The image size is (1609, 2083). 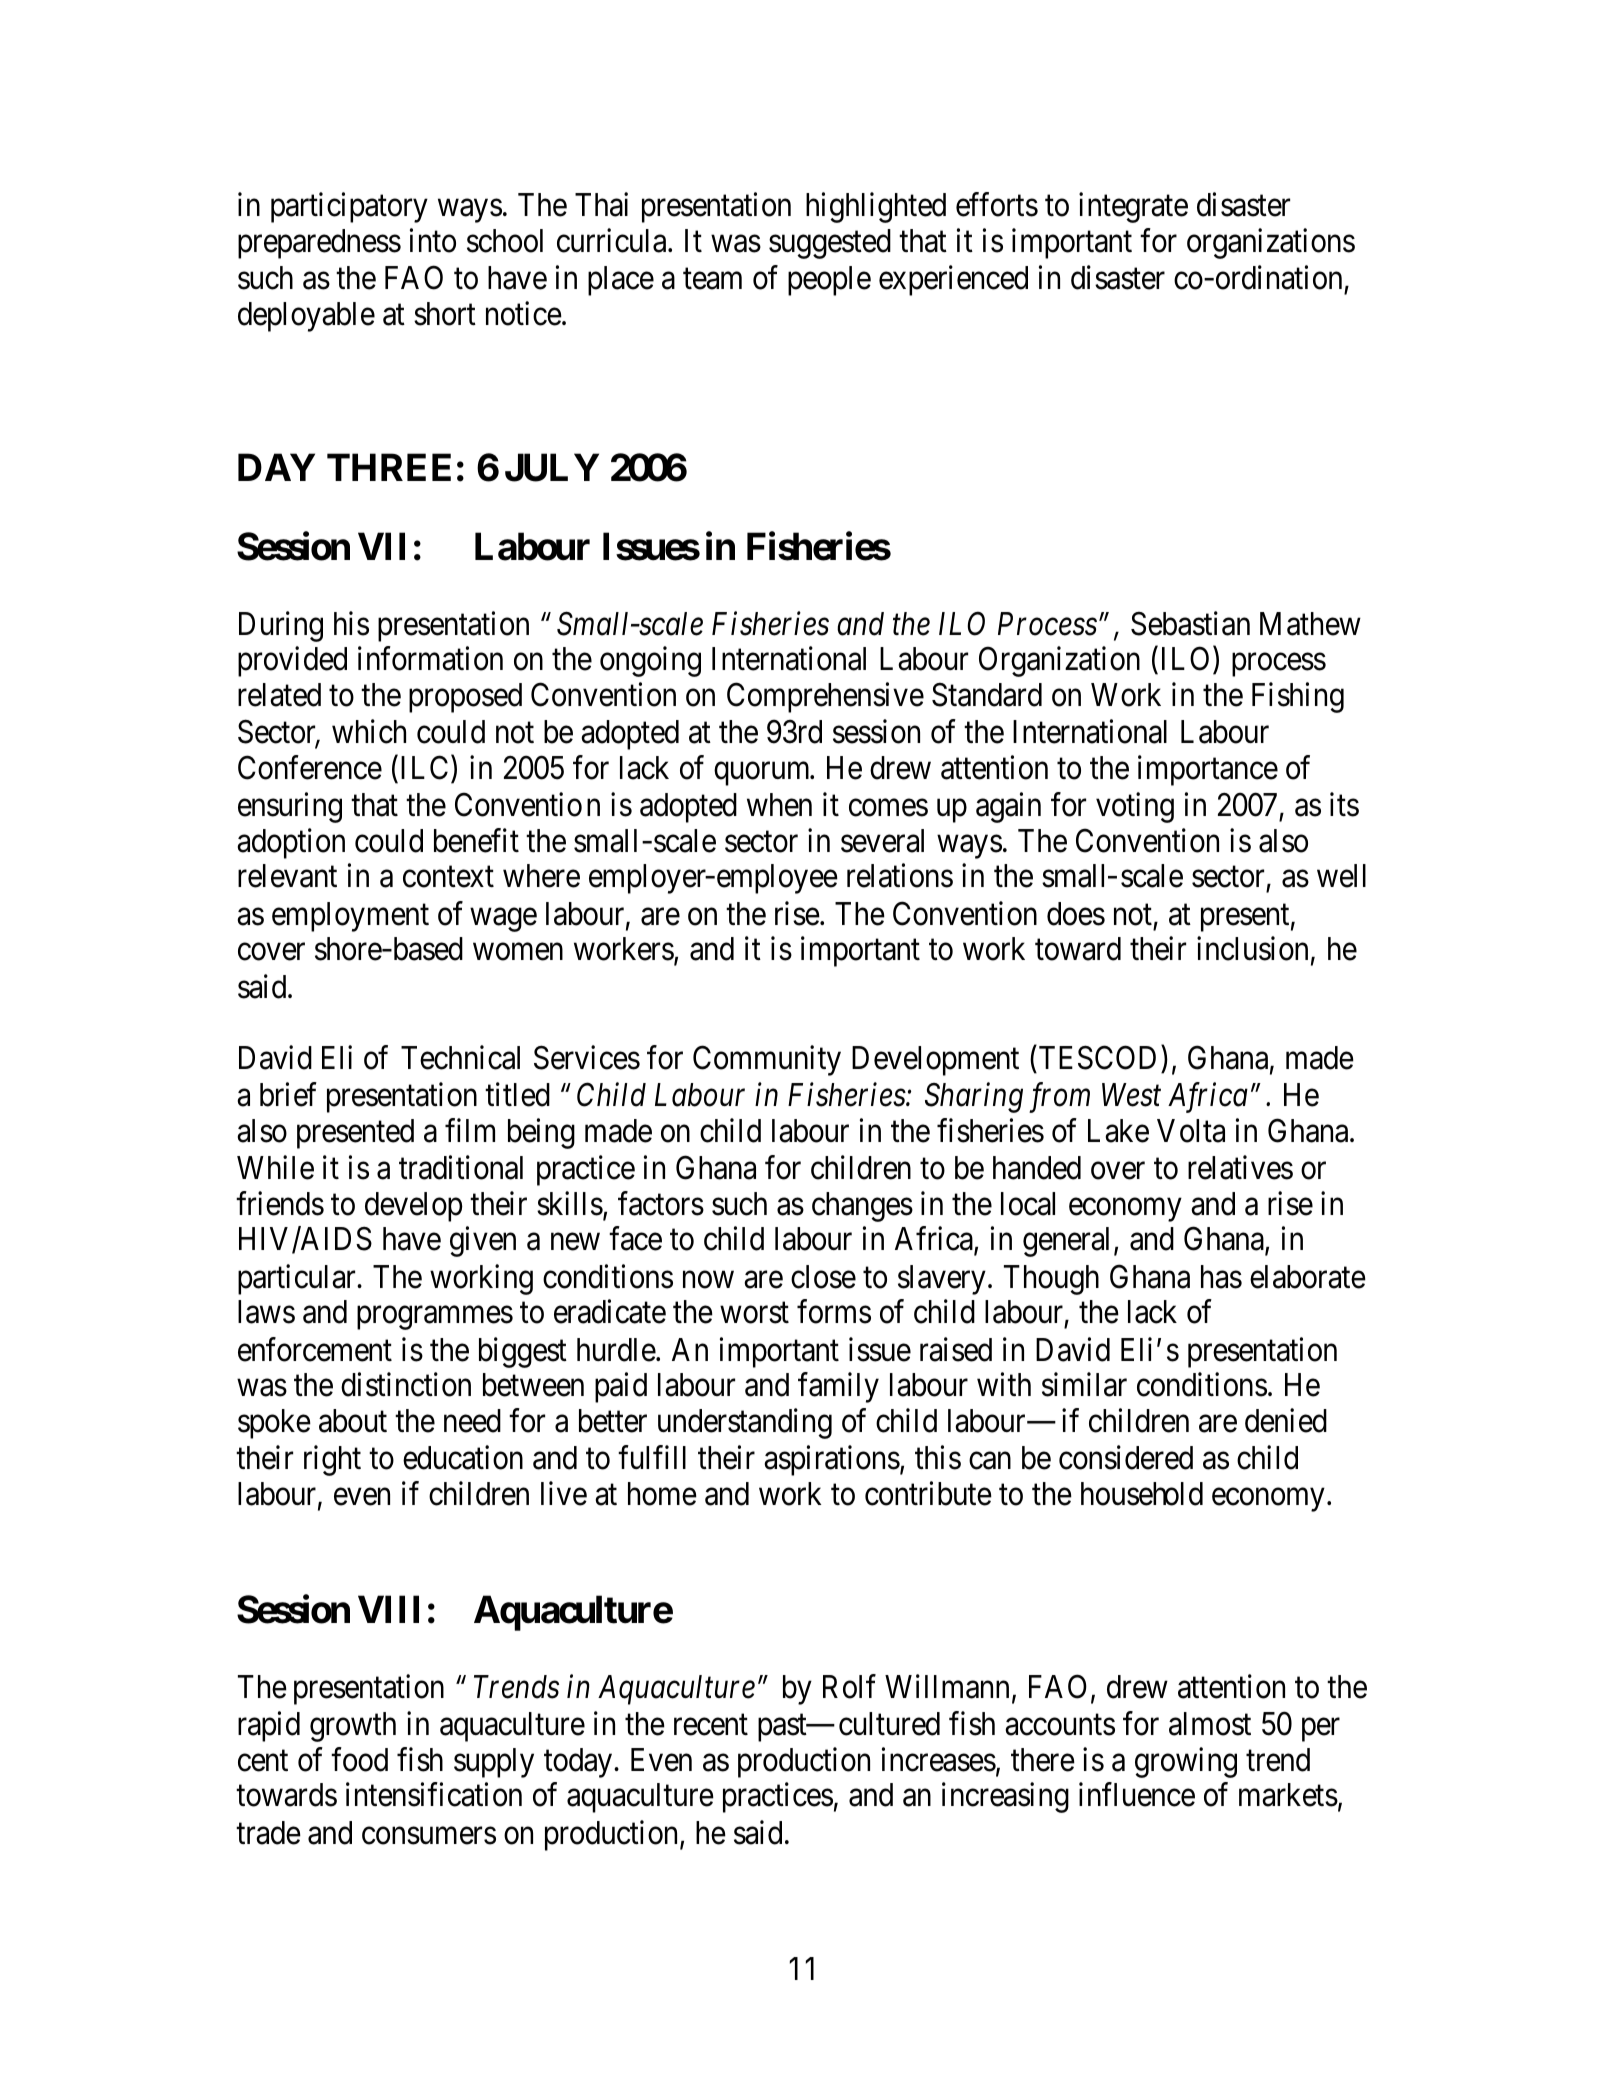 I want to click on ILC, so click(x=424, y=767).
